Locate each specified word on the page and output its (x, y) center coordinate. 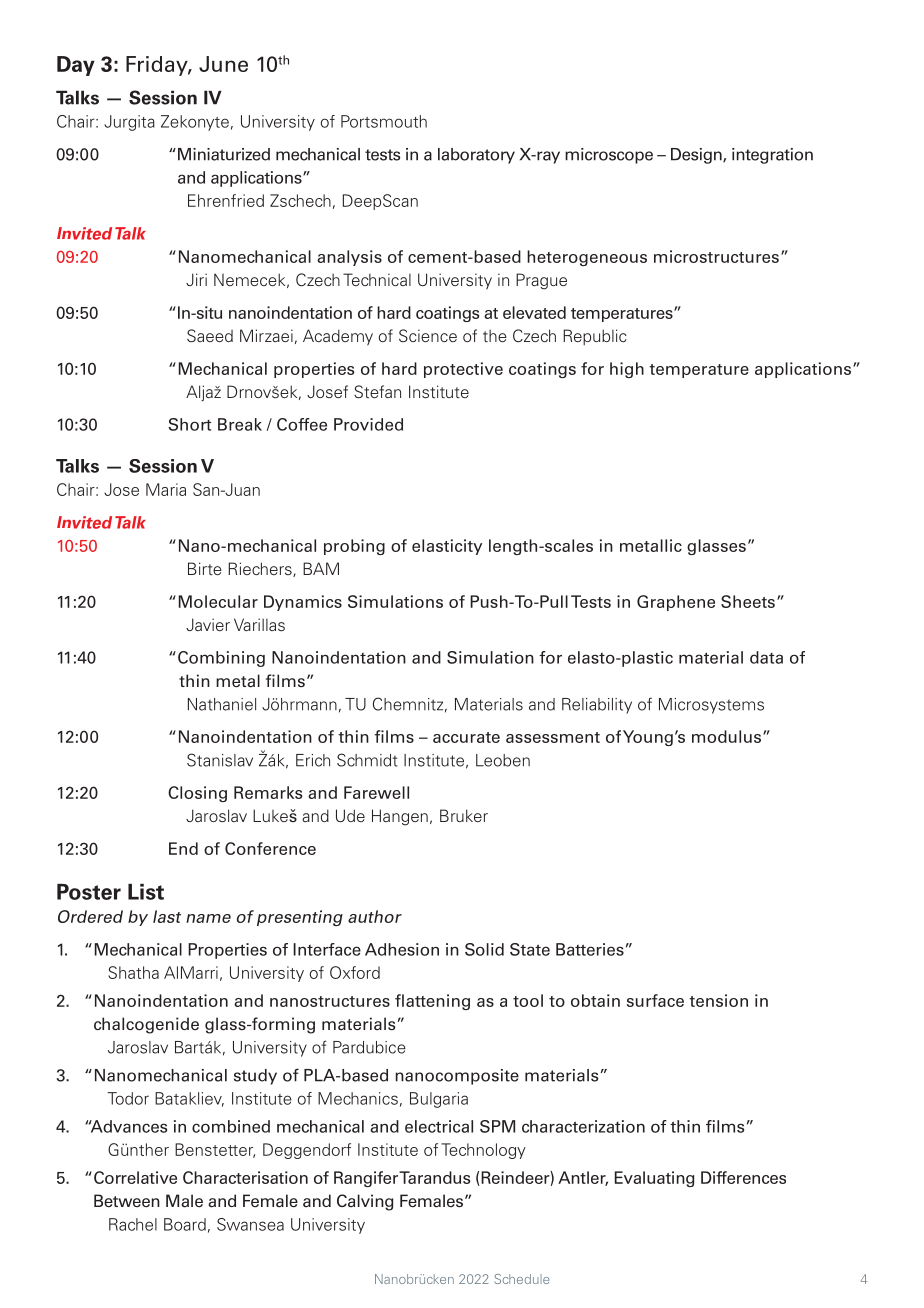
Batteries (590, 949)
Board (185, 1224)
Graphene (676, 603)
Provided (368, 424)
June (223, 64)
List (146, 892)
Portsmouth (384, 121)
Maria (166, 489)
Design (697, 156)
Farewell (376, 792)
